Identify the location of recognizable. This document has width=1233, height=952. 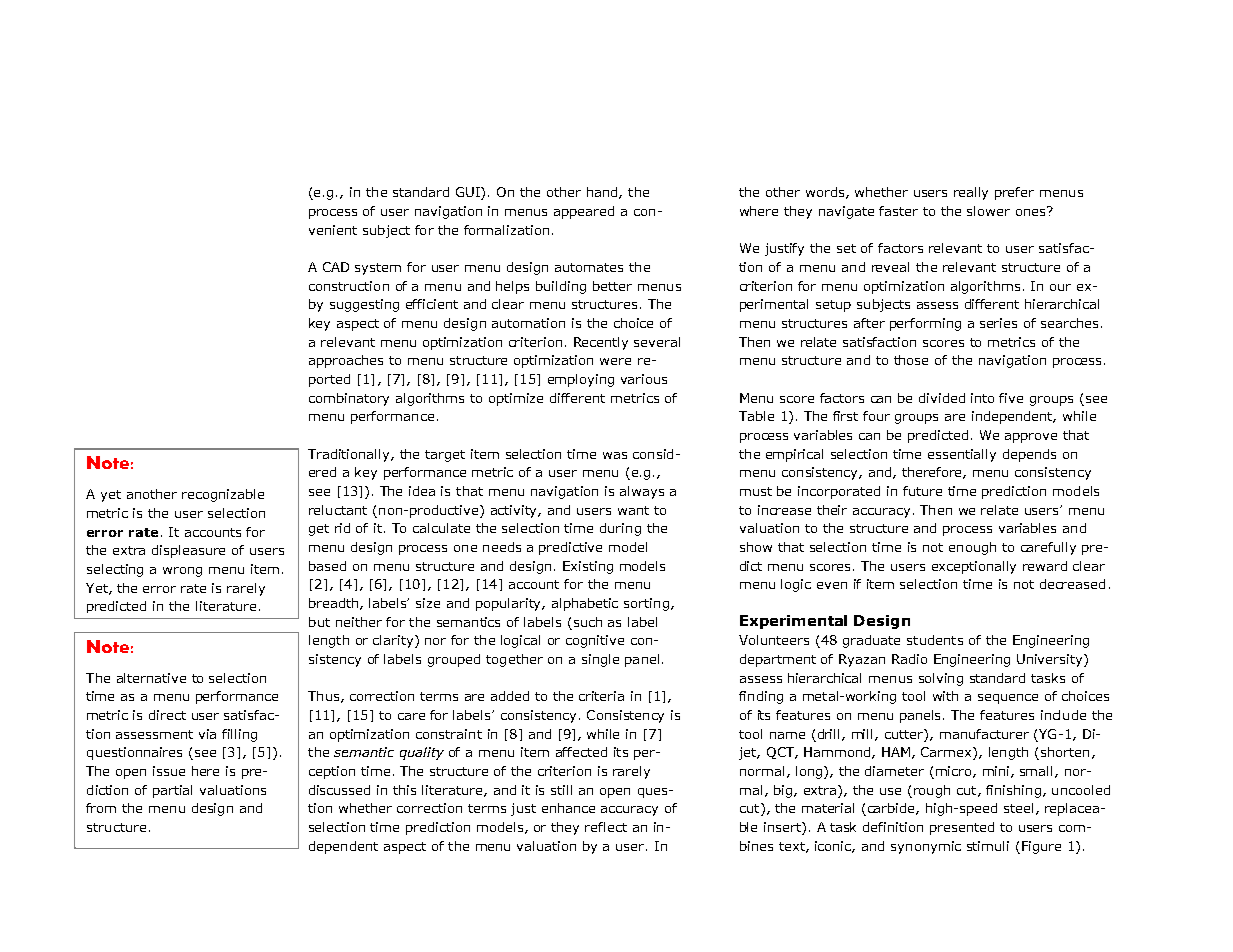
(223, 495).
